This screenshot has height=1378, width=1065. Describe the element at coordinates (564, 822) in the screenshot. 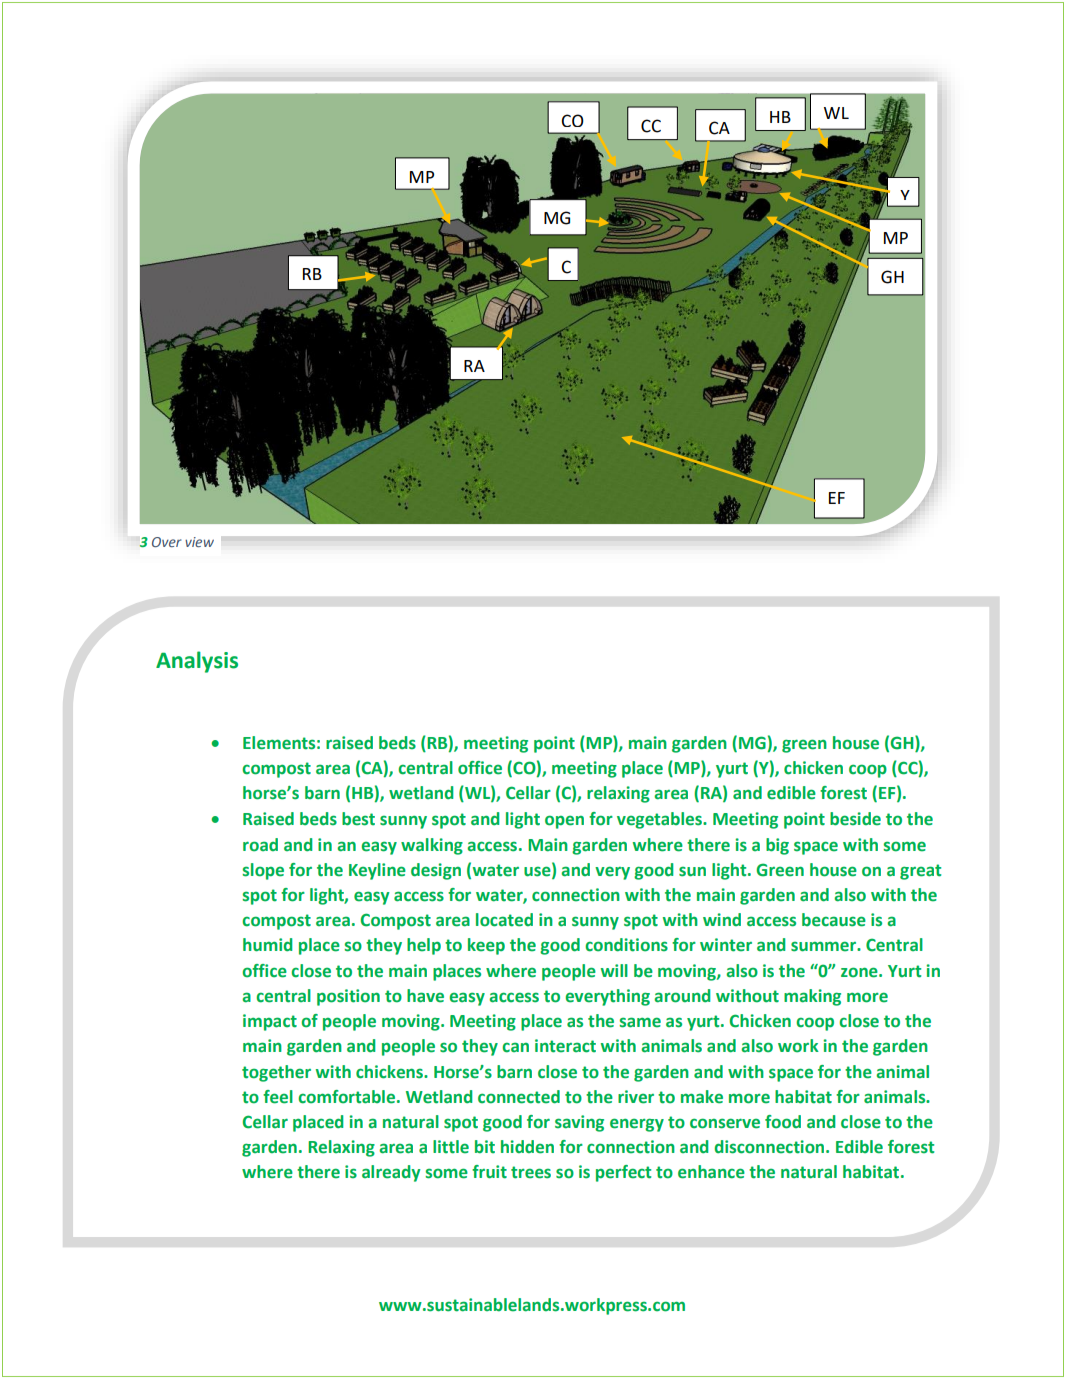

I see `open` at that location.
